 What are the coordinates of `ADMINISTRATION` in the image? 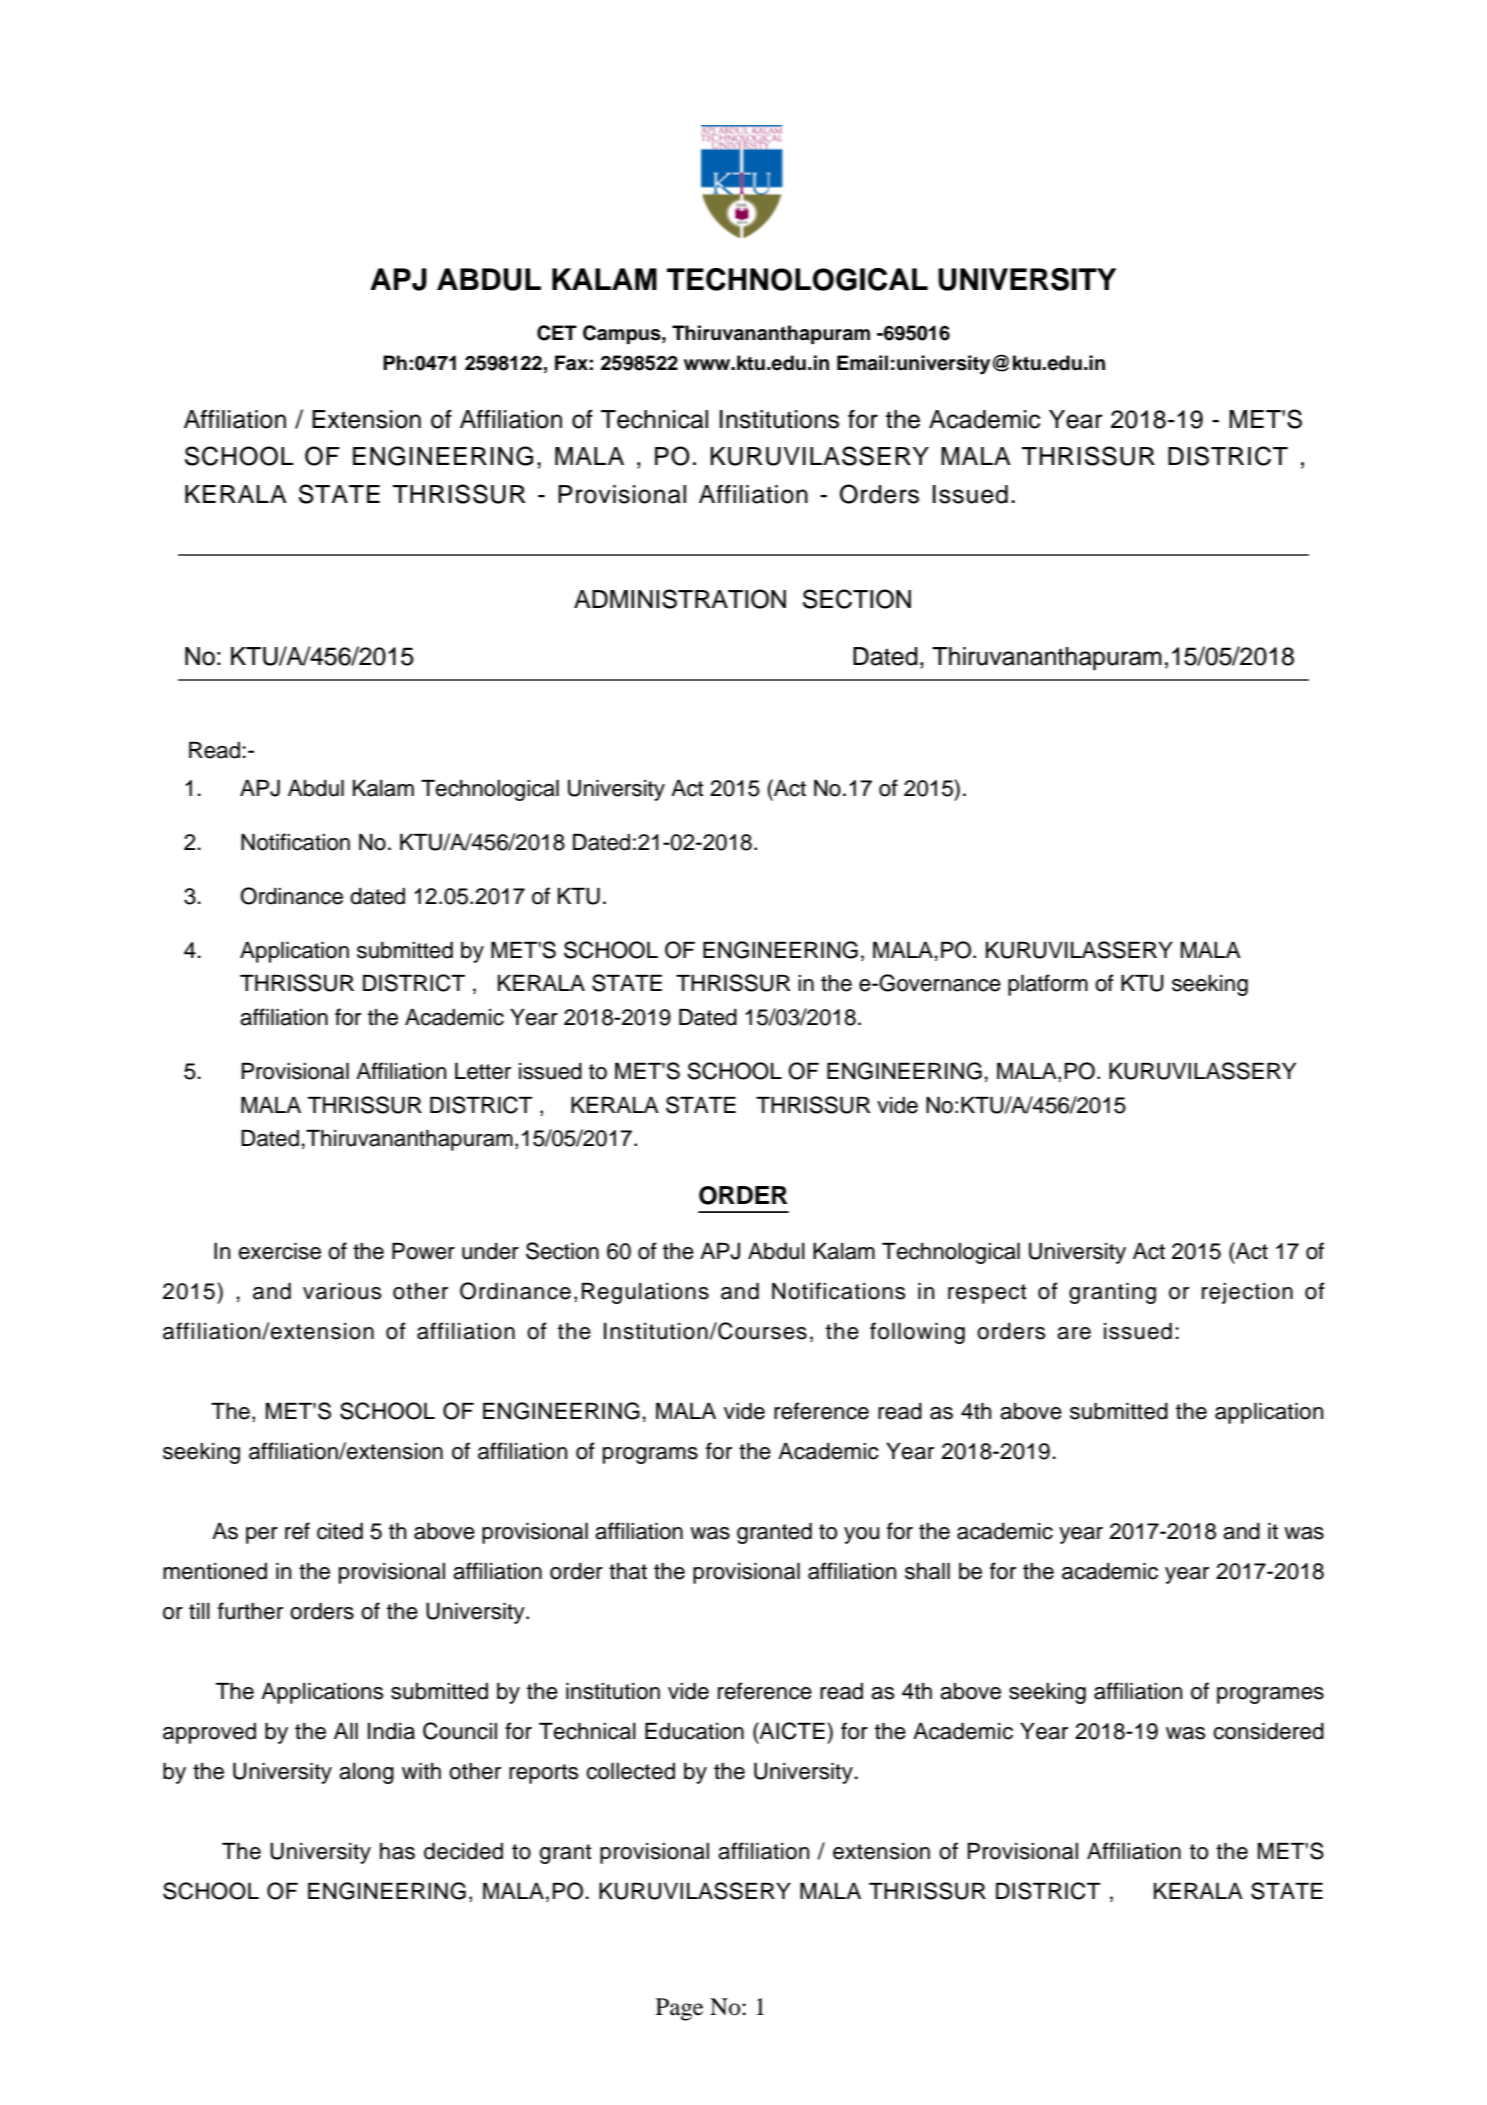 It's located at (680, 599).
